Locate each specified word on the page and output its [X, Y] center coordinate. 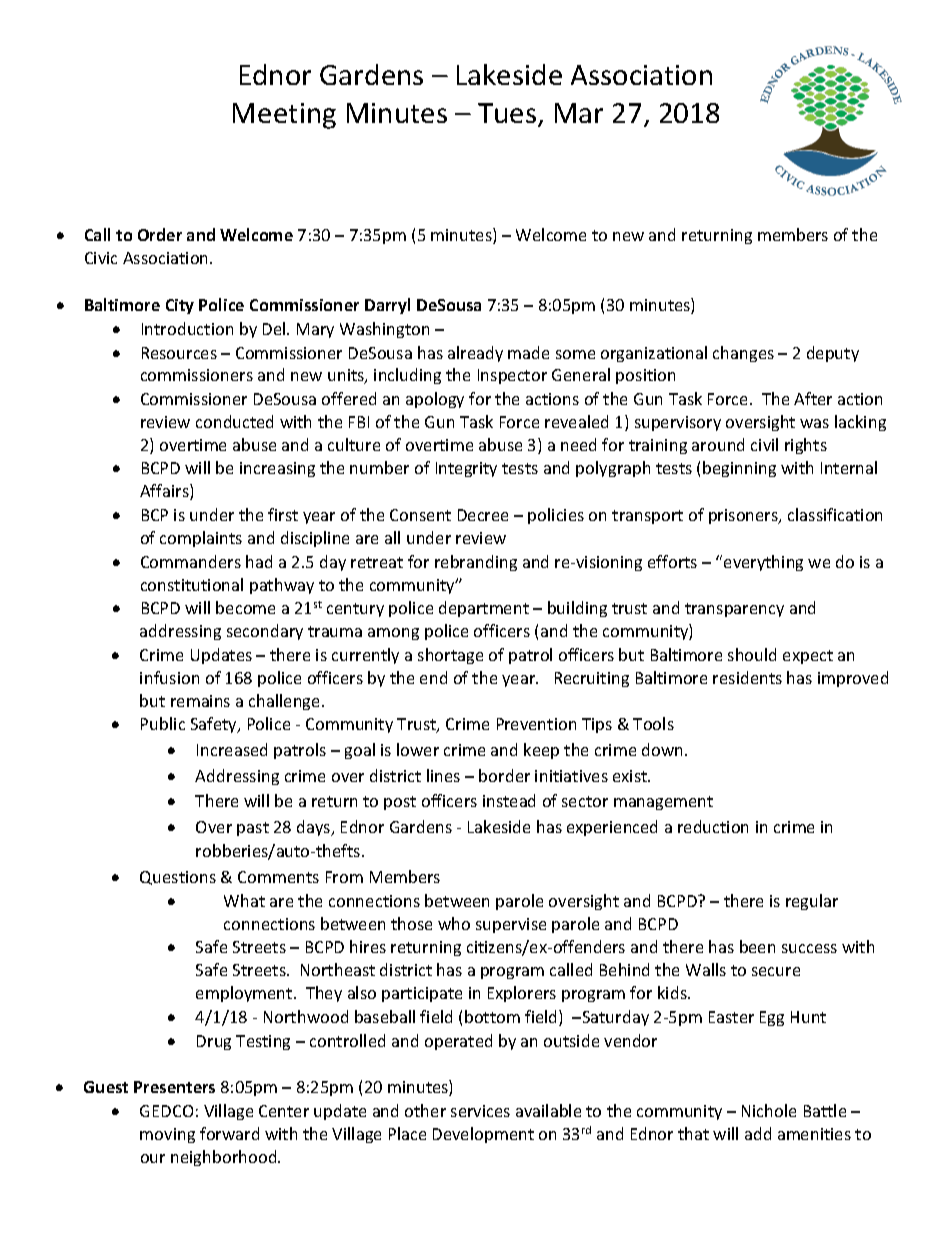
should [752, 654]
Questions [178, 878]
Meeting [284, 116]
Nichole [769, 1110]
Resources [179, 353]
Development [483, 1135]
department [484, 609]
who [454, 923]
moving [167, 1135]
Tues [508, 114]
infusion [169, 677]
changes [743, 354]
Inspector [512, 376]
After [813, 398]
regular [812, 902]
